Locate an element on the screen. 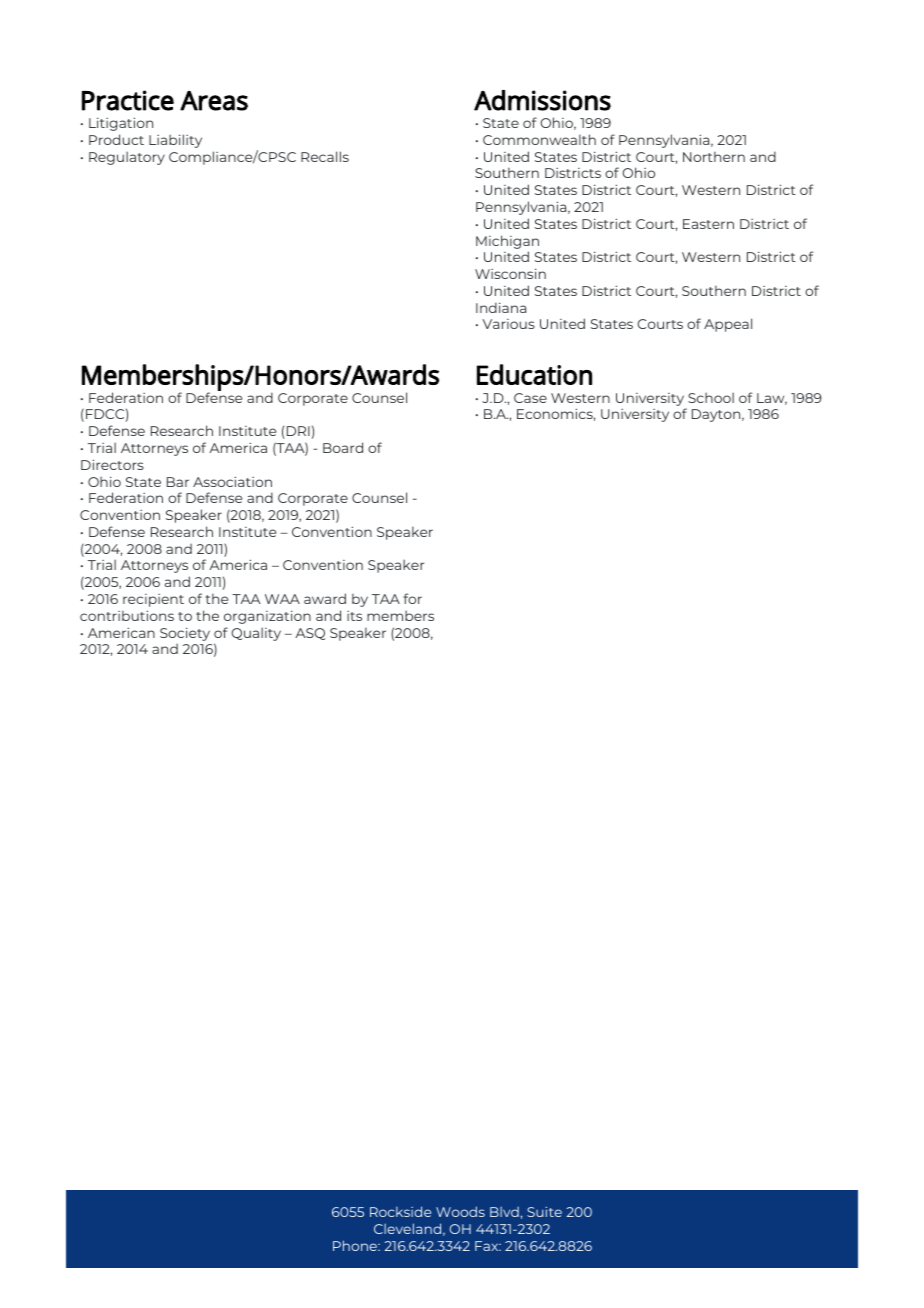  for is located at coordinates (412, 598).
